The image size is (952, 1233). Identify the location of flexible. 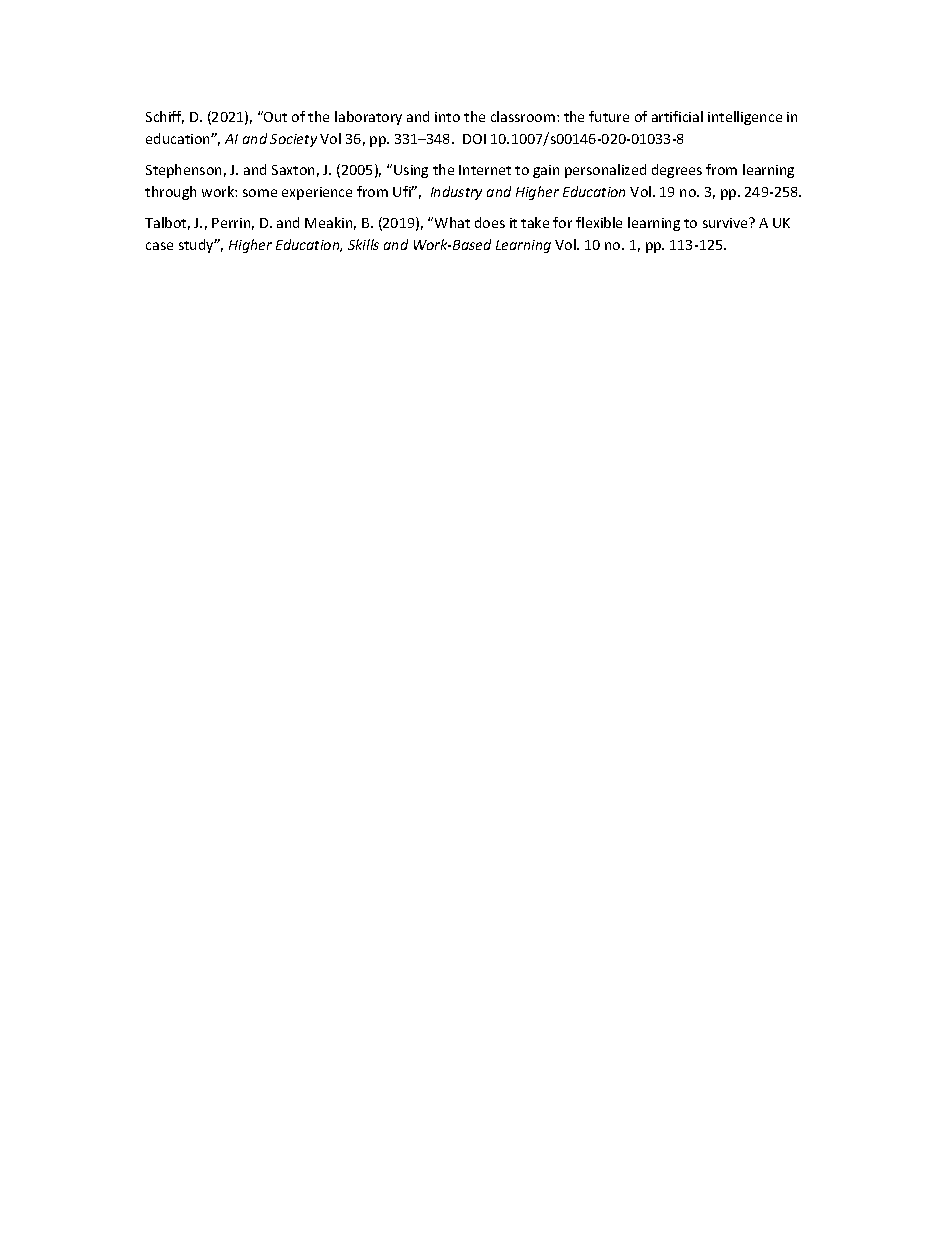
(599, 222).
